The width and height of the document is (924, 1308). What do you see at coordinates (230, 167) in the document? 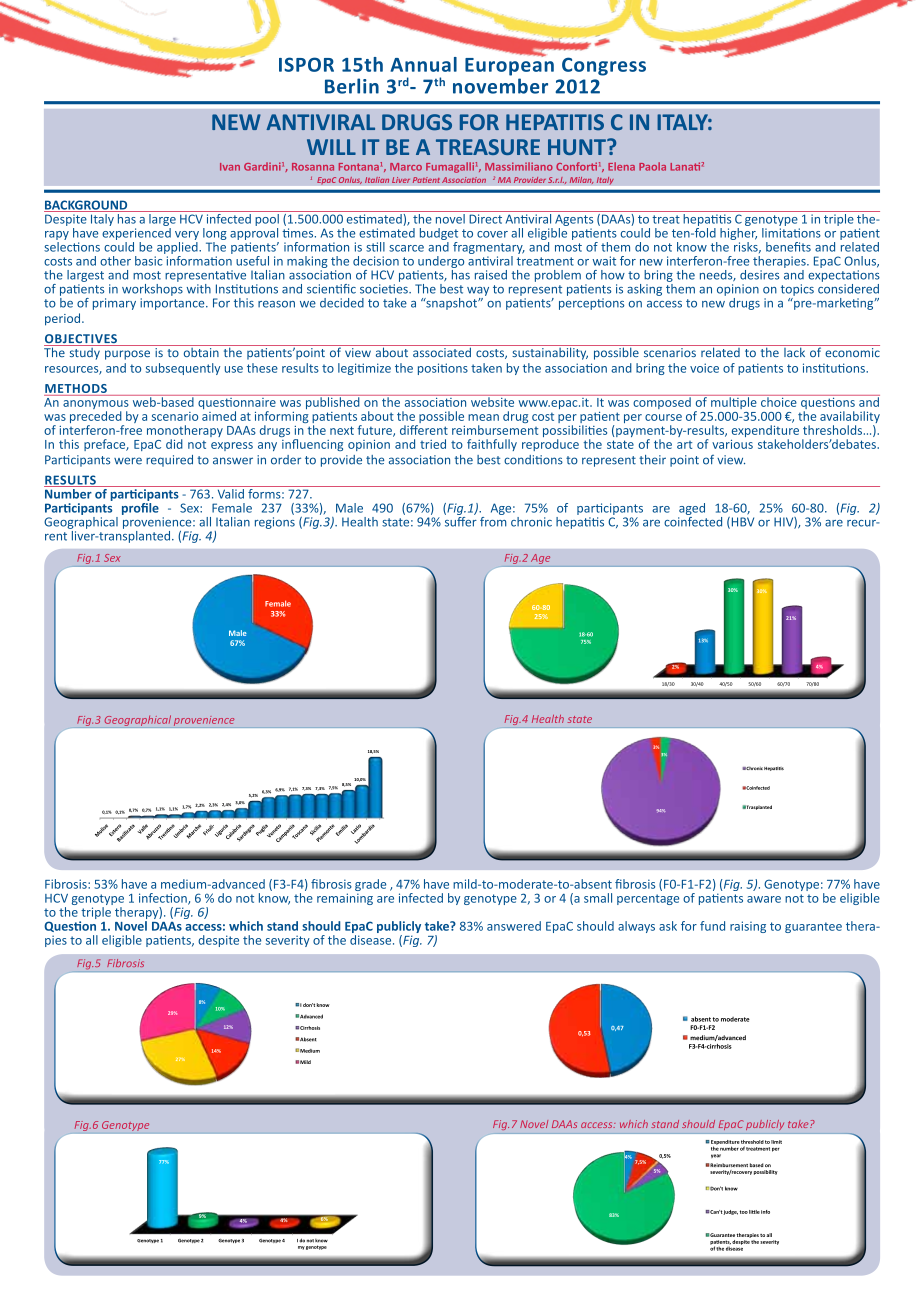
I see `Ivan` at bounding box center [230, 167].
